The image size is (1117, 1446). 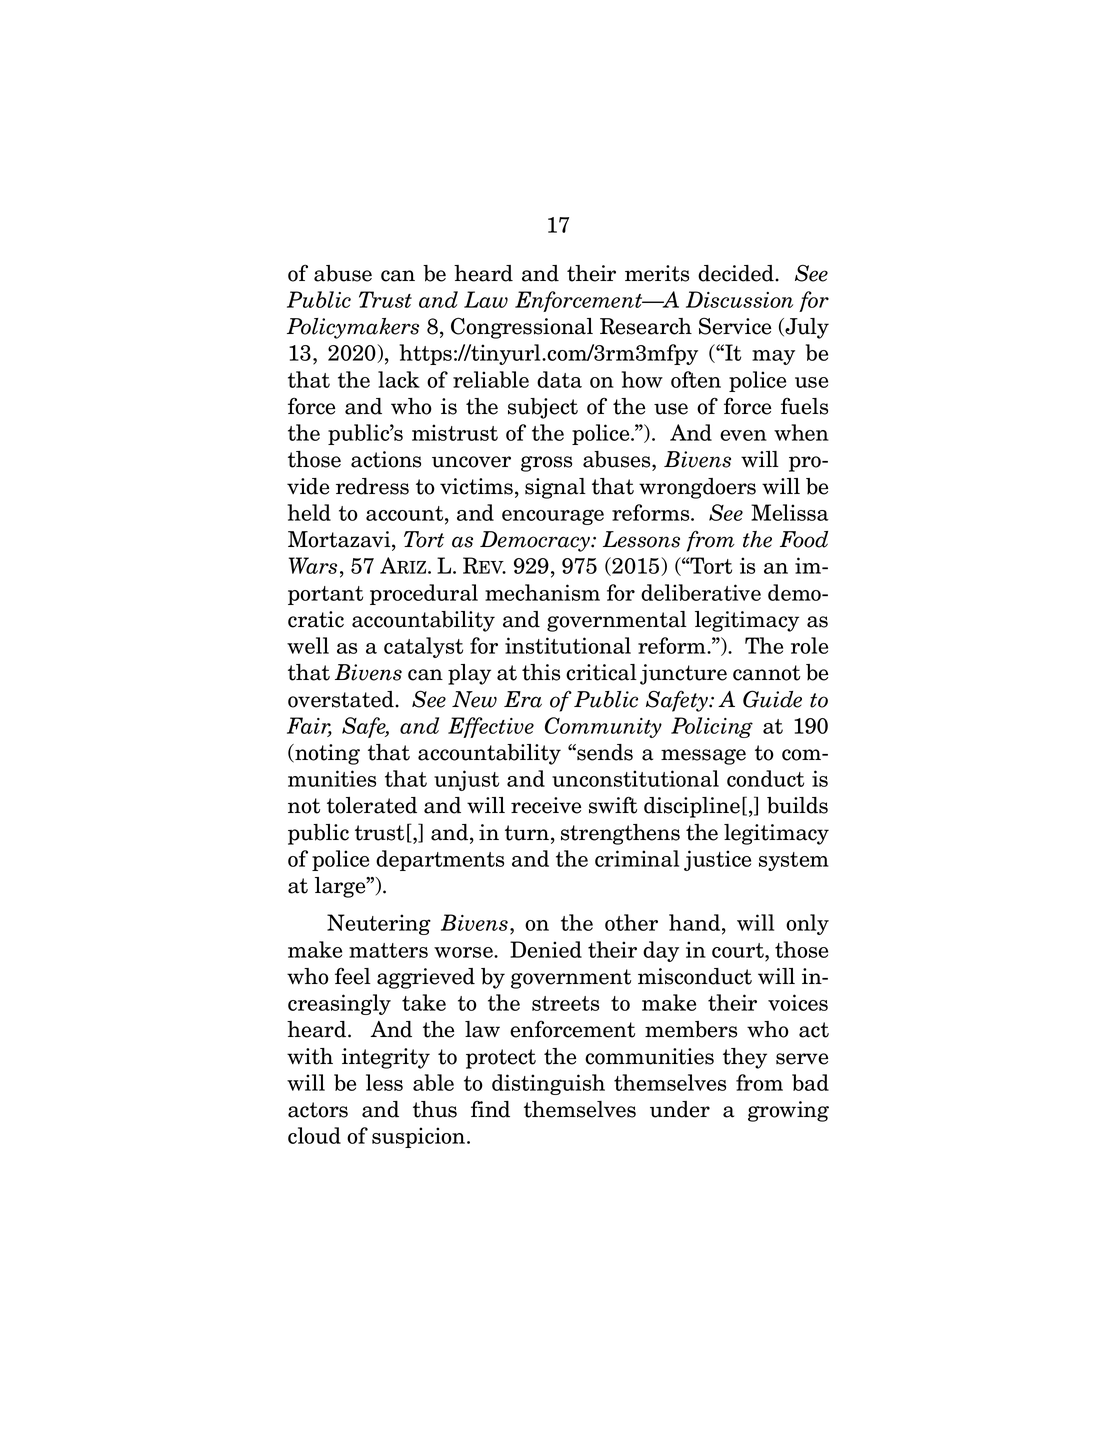 I want to click on distinguish, so click(x=548, y=1084).
